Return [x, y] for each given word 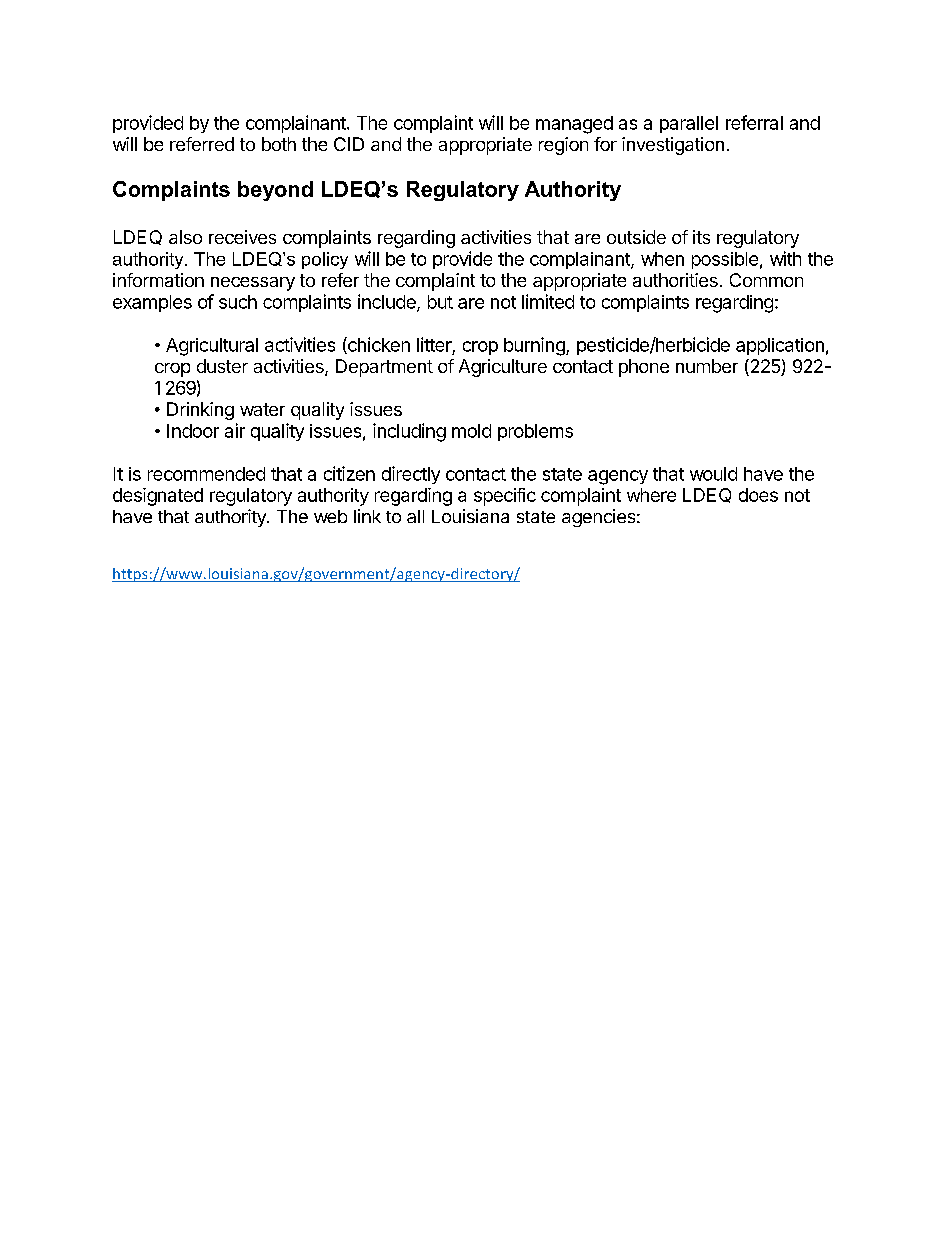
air [235, 430]
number [707, 366]
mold [471, 431]
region [563, 146]
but [440, 302]
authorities [675, 280]
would [713, 474]
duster [222, 366]
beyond [275, 191]
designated [158, 497]
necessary [253, 284]
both [279, 144]
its [701, 237]
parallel [689, 124]
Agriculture [503, 368]
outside [636, 237]
